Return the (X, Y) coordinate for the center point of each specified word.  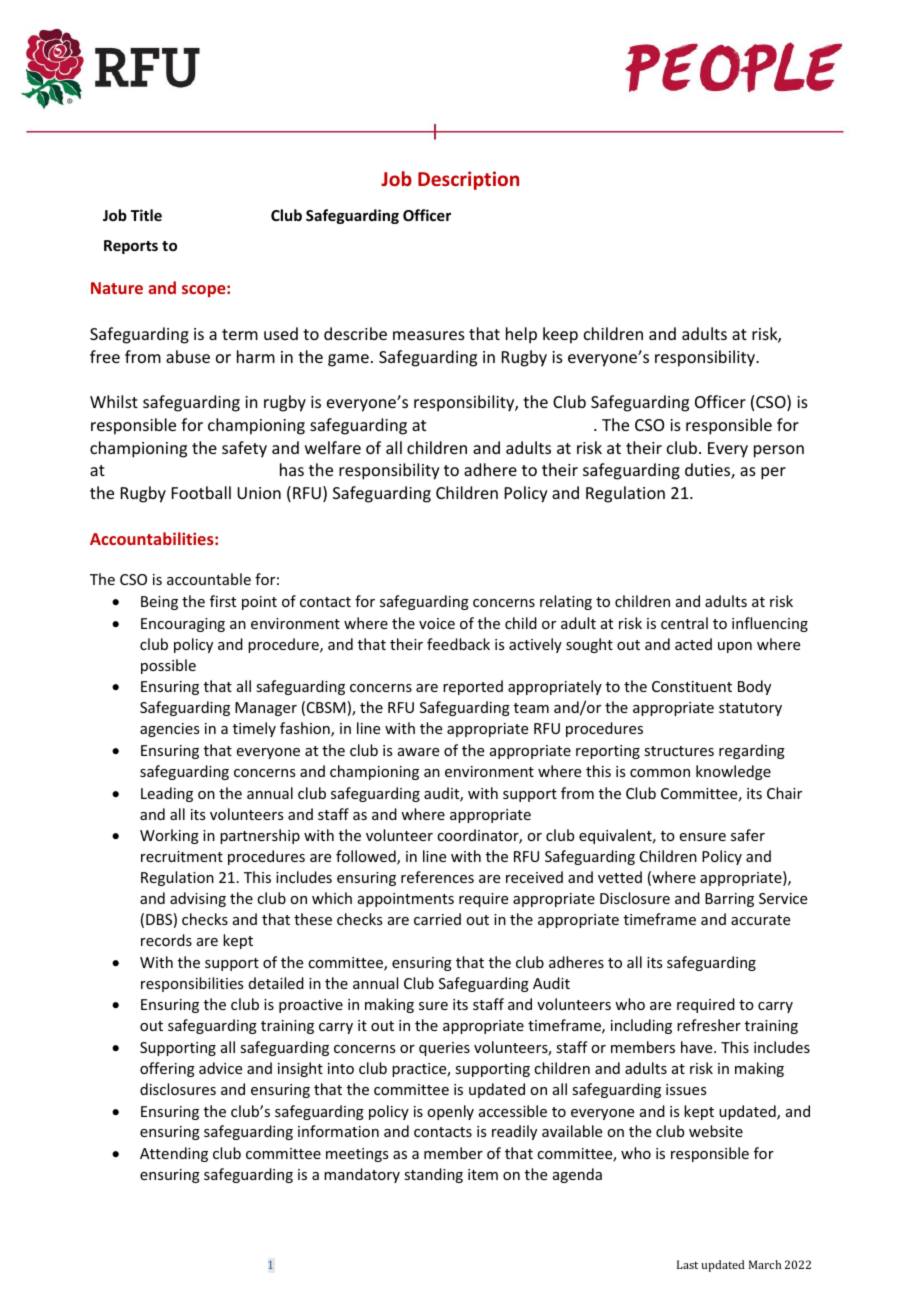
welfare (333, 447)
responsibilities (192, 984)
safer (748, 835)
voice (437, 623)
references (437, 877)
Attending (174, 1154)
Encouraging (183, 625)
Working (169, 836)
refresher (709, 1025)
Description (468, 180)
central (684, 623)
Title (146, 215)
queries (444, 1049)
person (779, 451)
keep (560, 335)
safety (244, 449)
